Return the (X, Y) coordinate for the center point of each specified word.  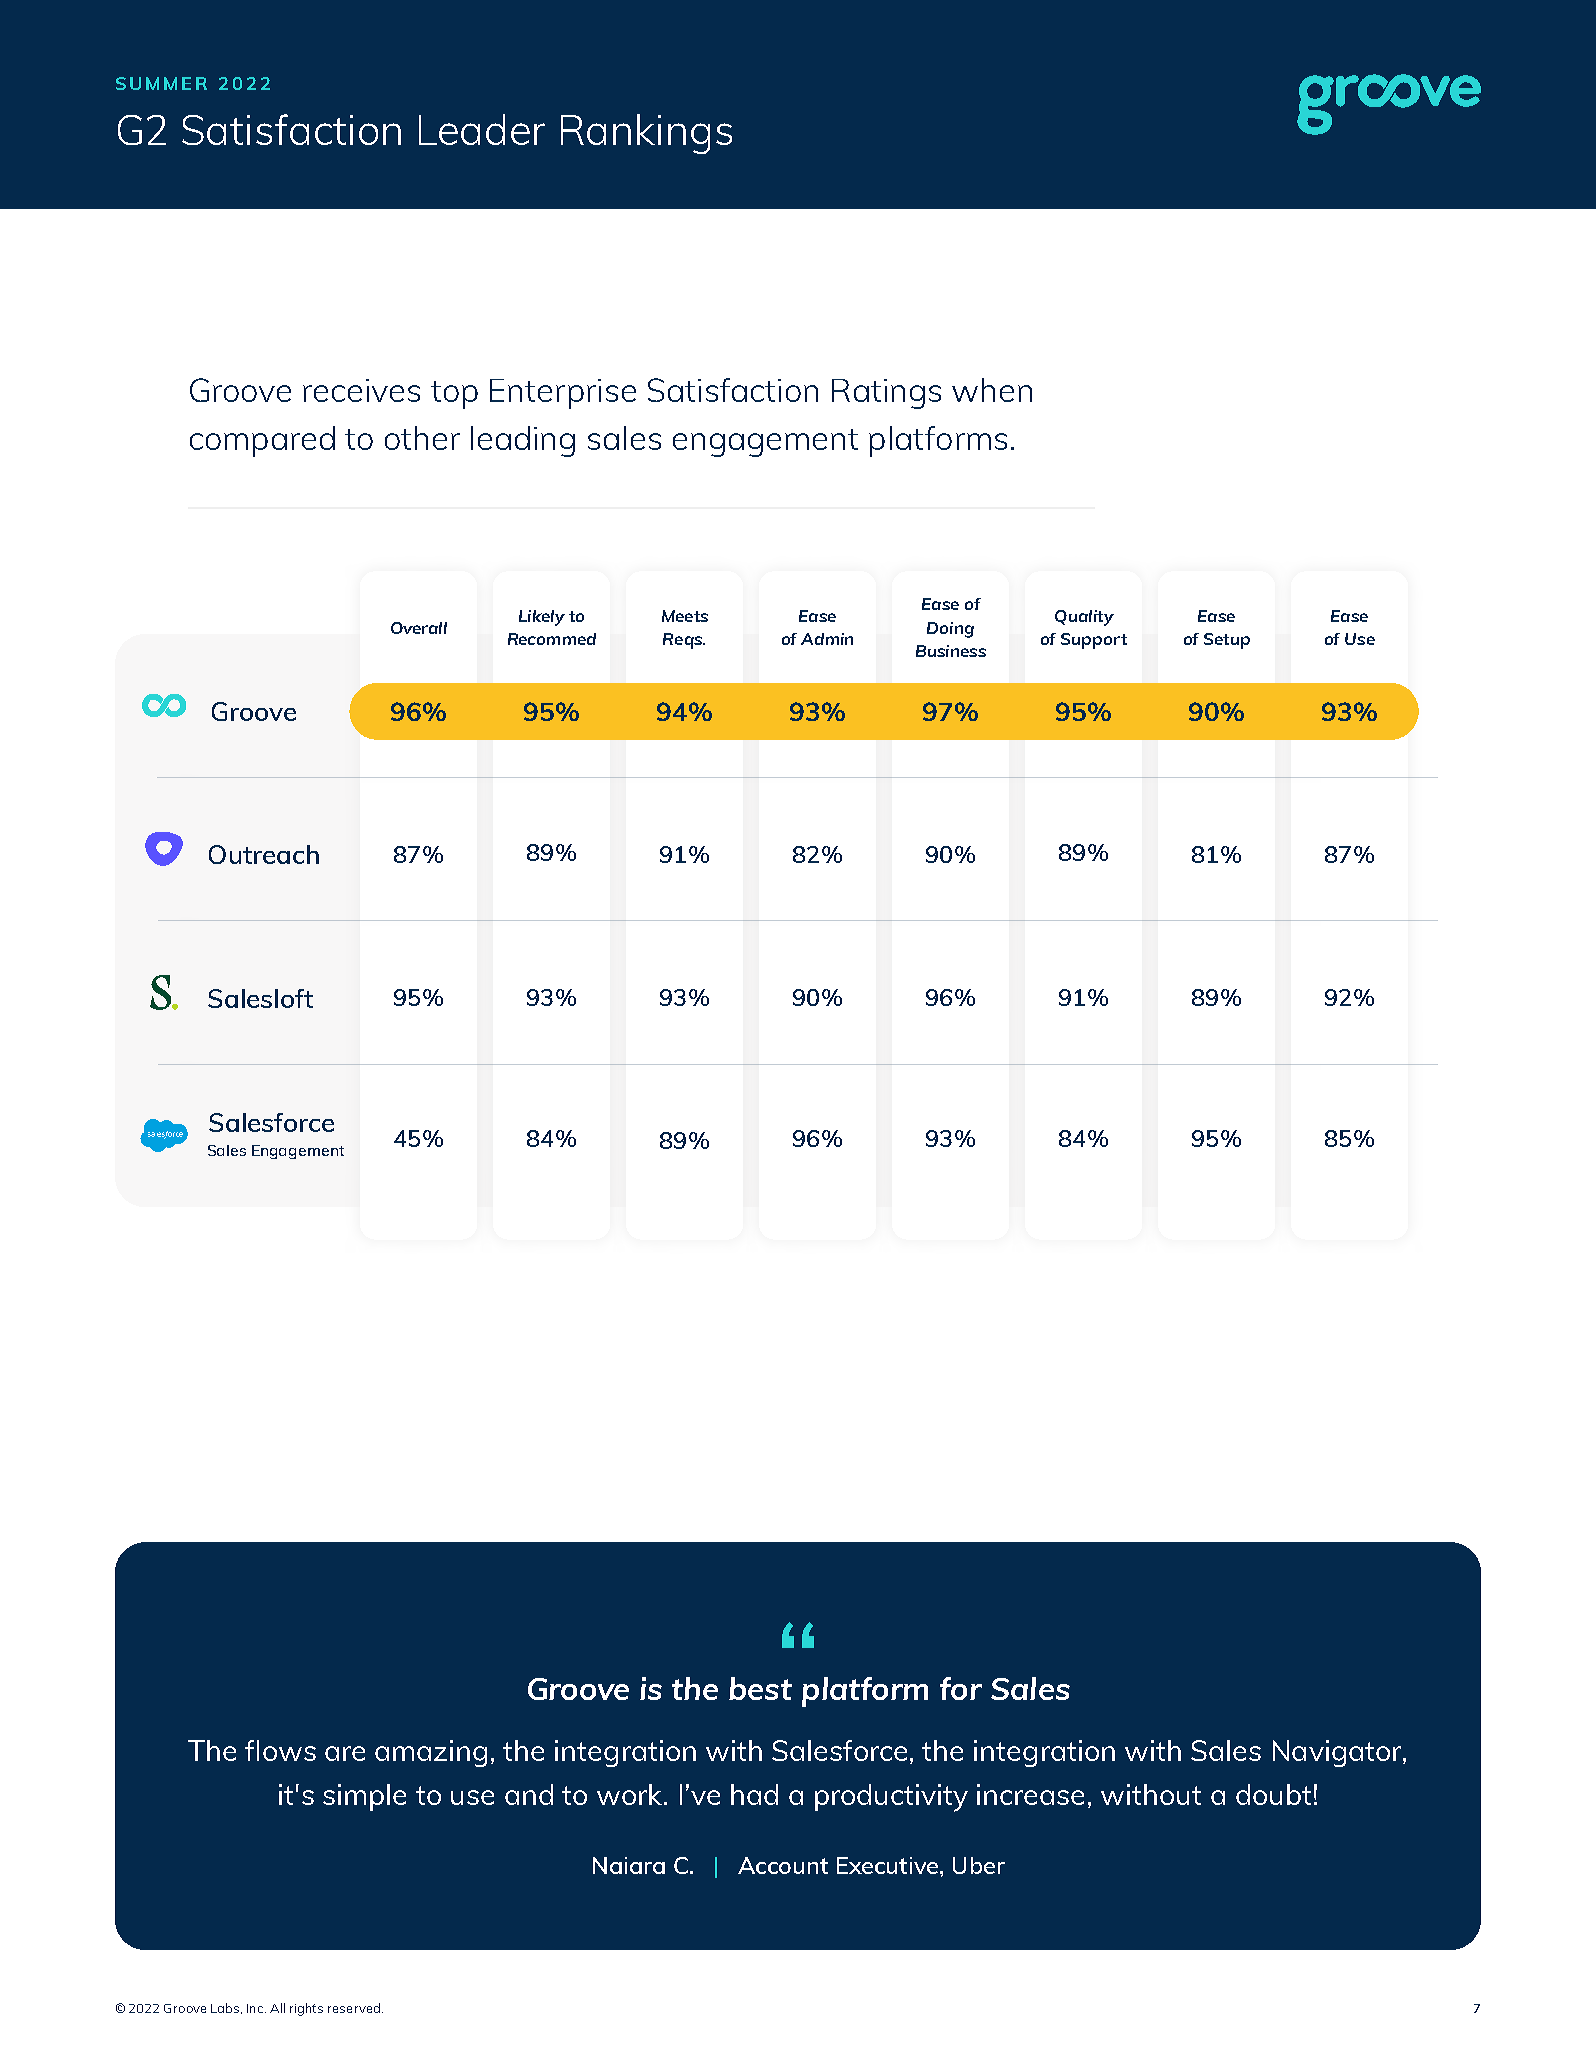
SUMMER (161, 83)
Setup (1227, 641)
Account (783, 1865)
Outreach (264, 854)
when (992, 390)
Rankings (646, 134)
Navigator (1338, 1753)
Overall (419, 628)
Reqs (683, 641)
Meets (685, 616)
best (760, 1688)
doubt (1273, 1794)
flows (280, 1750)
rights (306, 2009)
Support (1094, 641)
